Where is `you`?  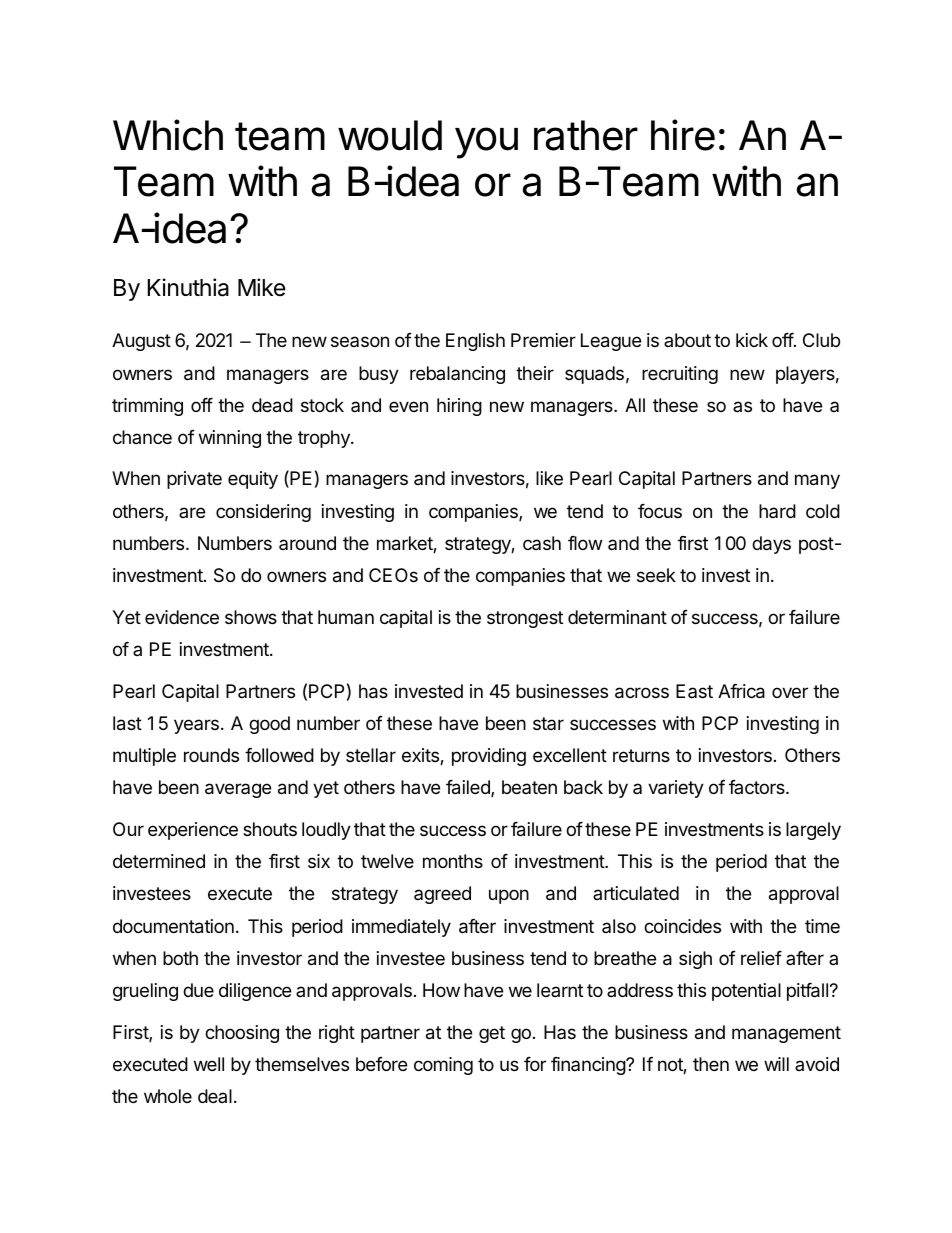 you is located at coordinates (486, 143).
